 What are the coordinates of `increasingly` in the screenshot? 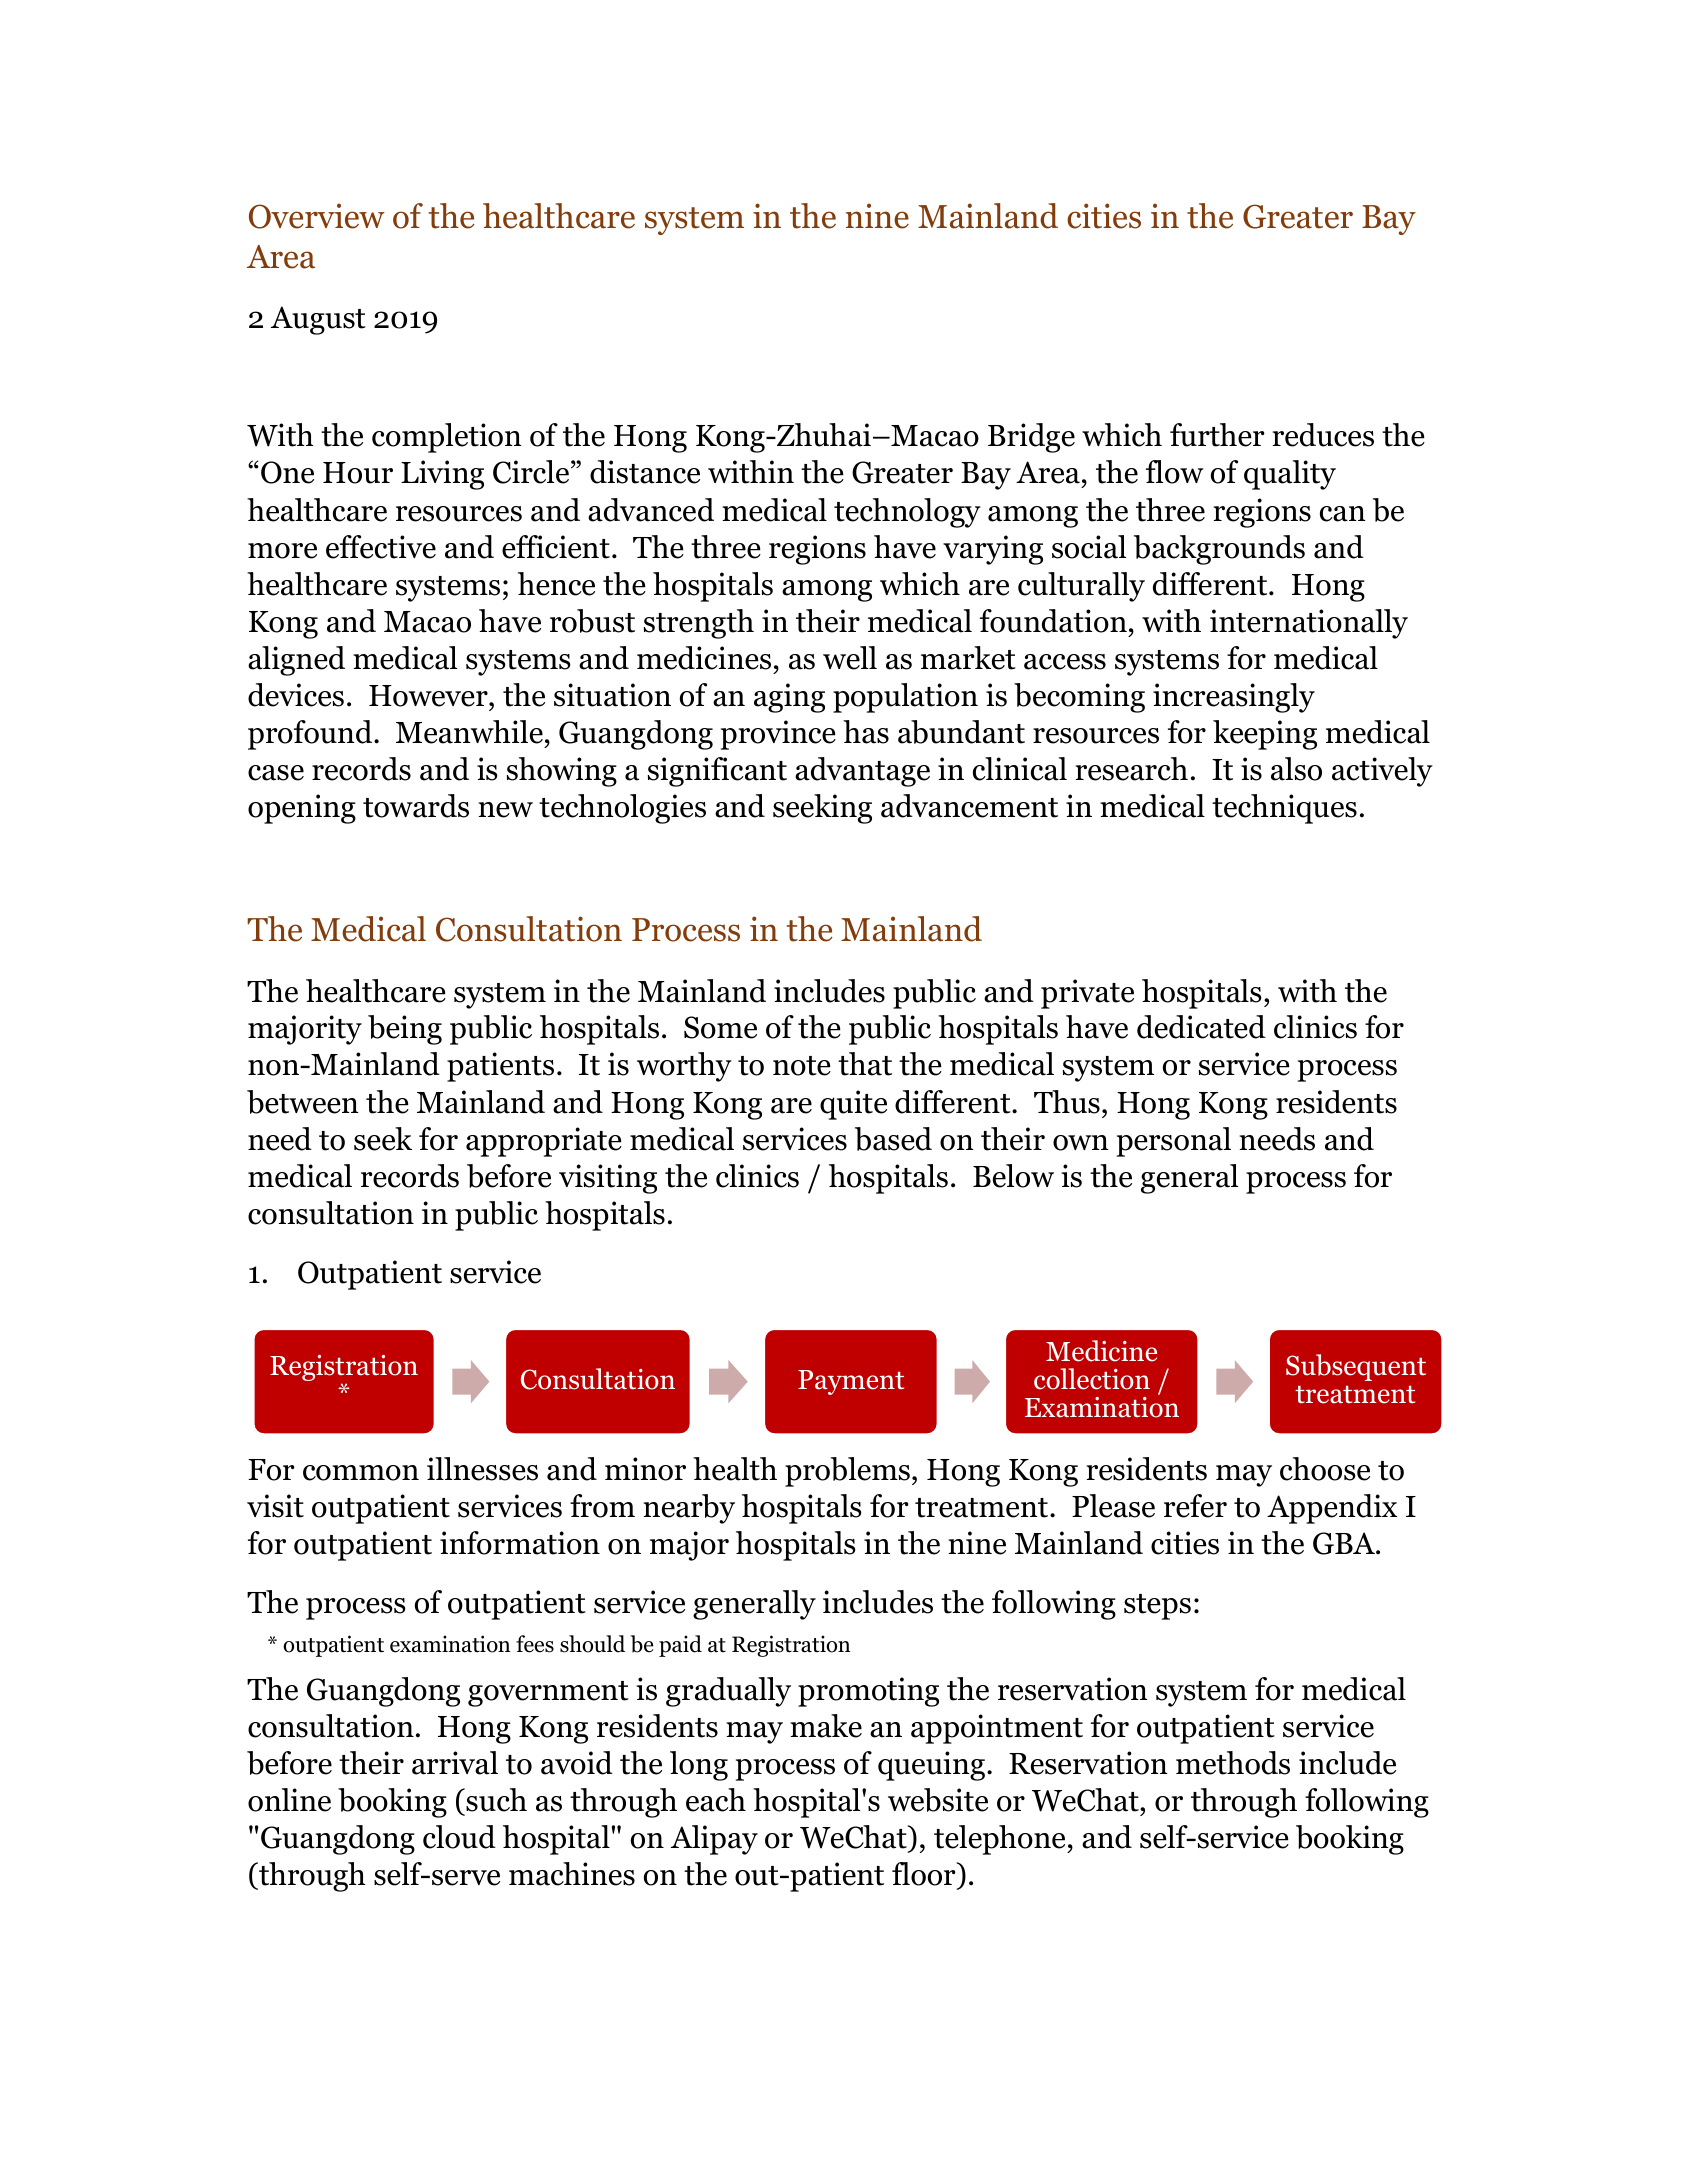 It's located at (1234, 698).
